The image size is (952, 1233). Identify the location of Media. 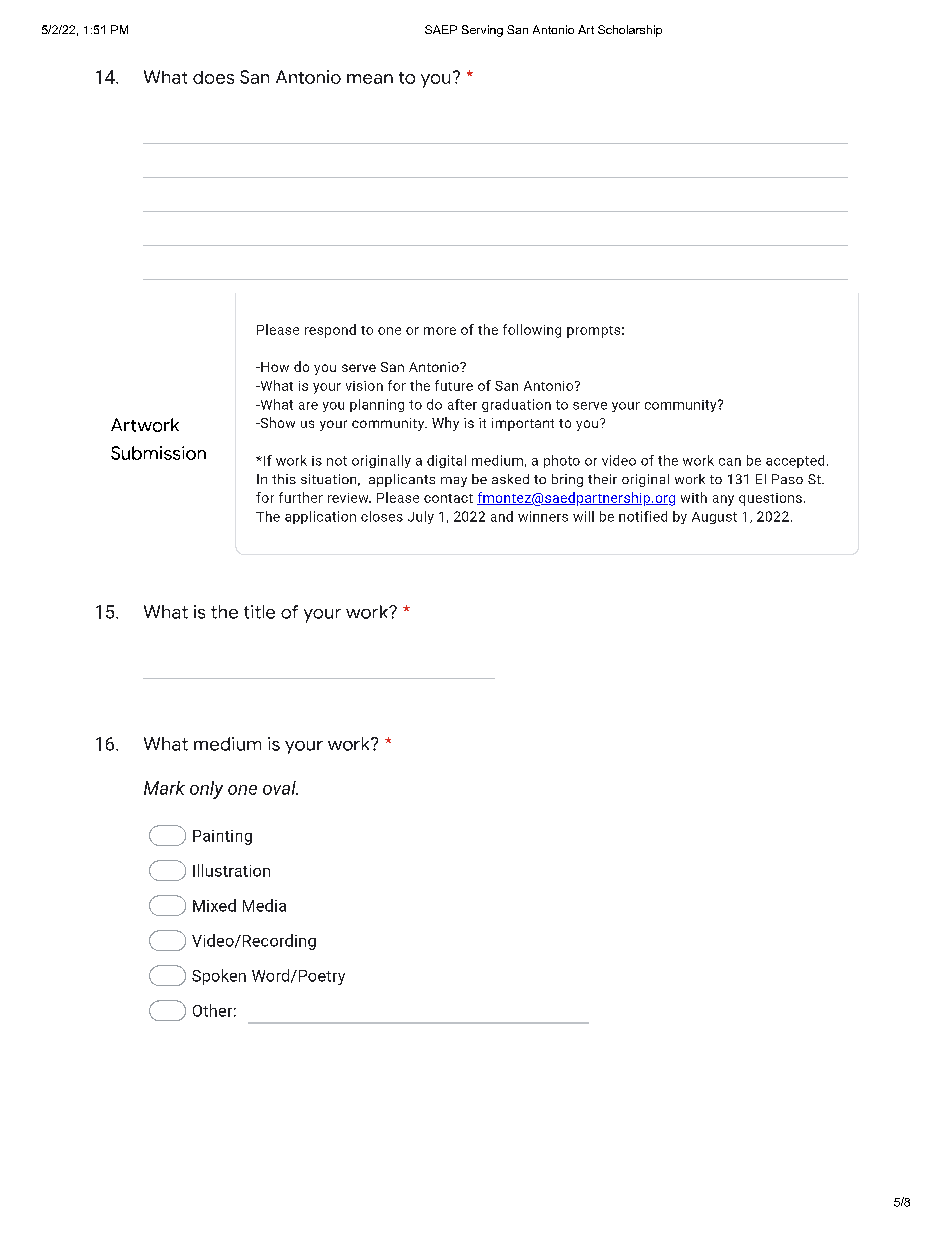
(264, 905).
